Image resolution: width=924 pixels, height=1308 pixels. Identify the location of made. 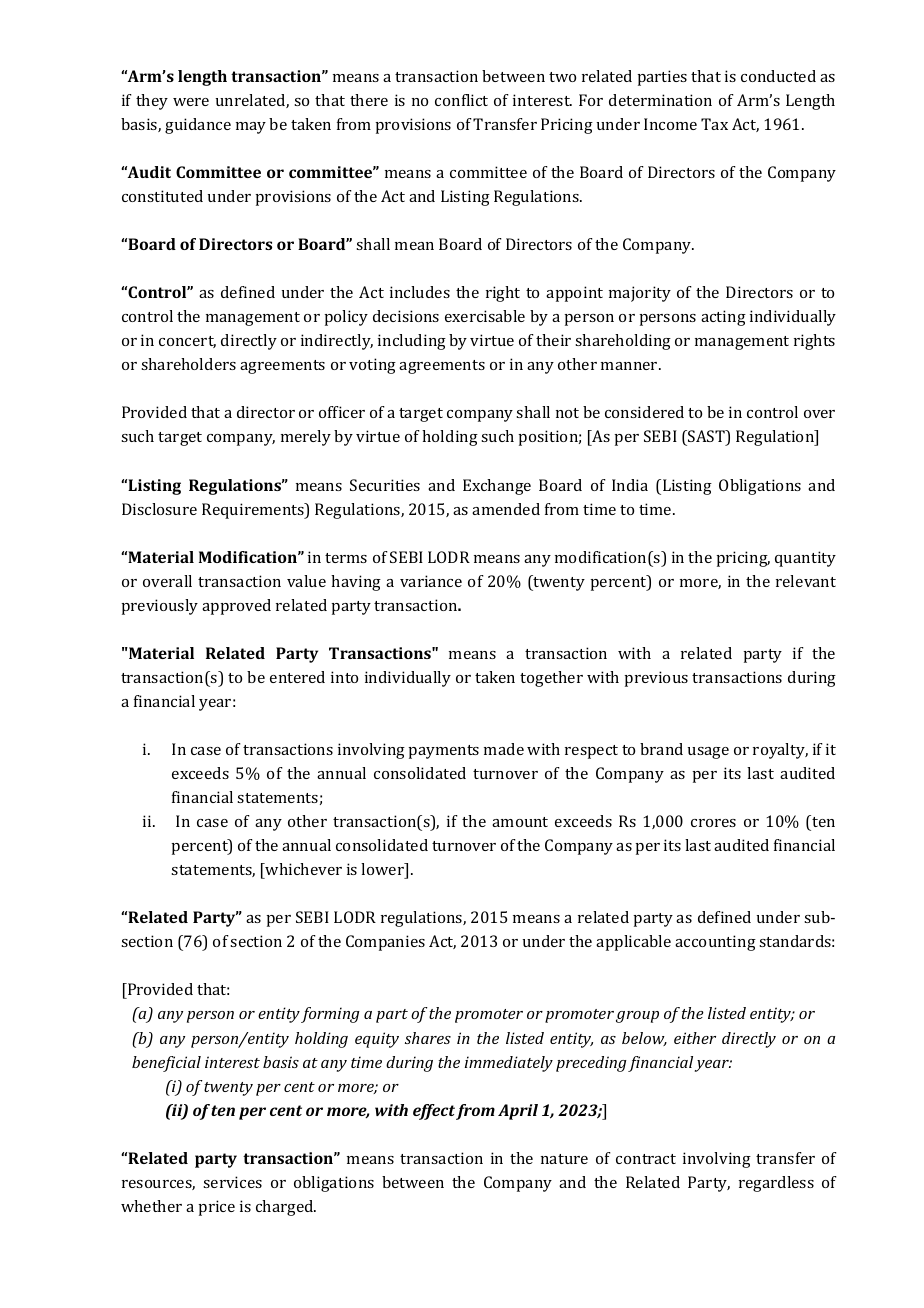
(504, 749).
